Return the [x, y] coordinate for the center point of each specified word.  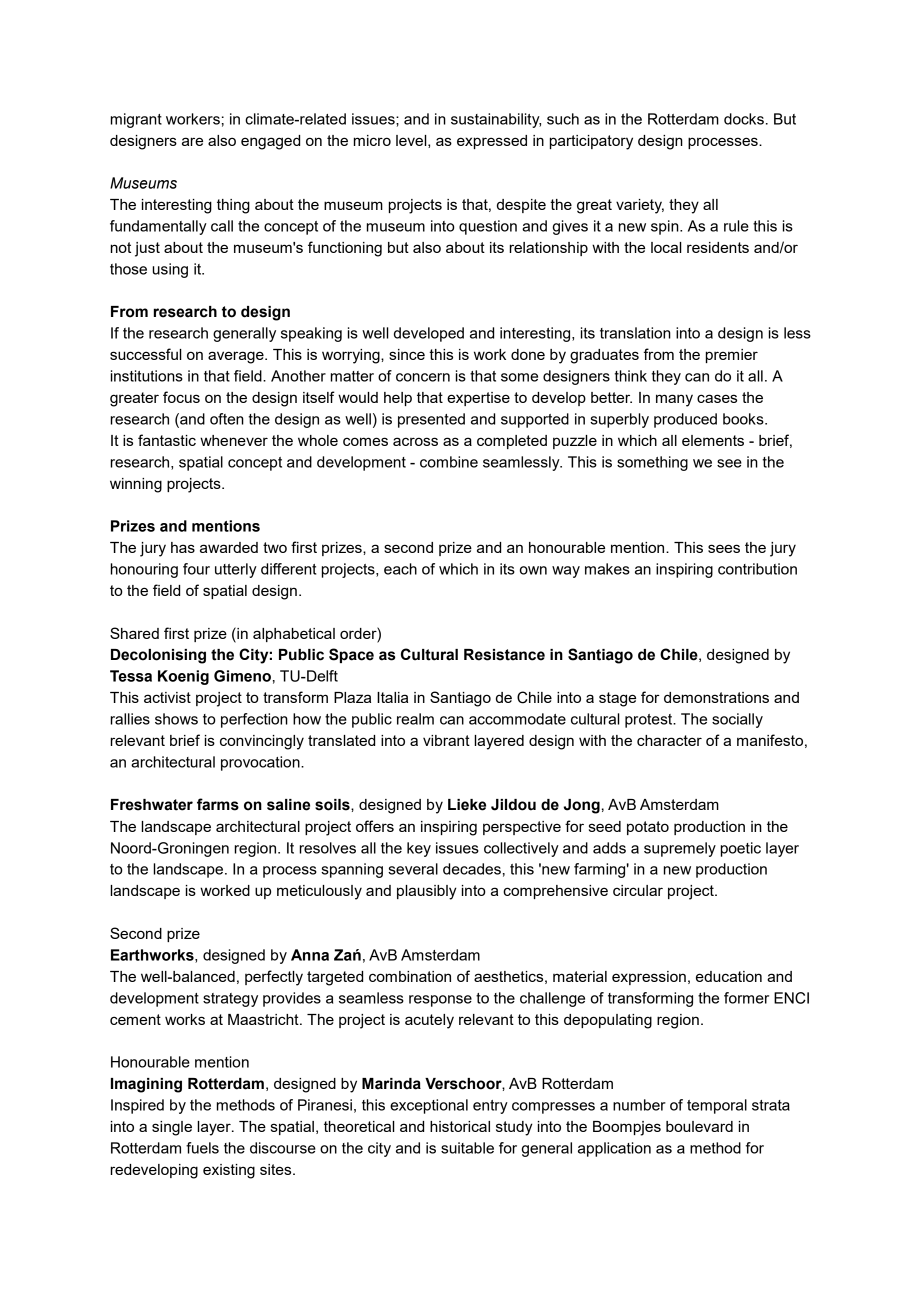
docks [744, 119]
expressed [492, 142]
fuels [202, 1148]
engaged [270, 142]
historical [460, 1126]
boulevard [699, 1126]
